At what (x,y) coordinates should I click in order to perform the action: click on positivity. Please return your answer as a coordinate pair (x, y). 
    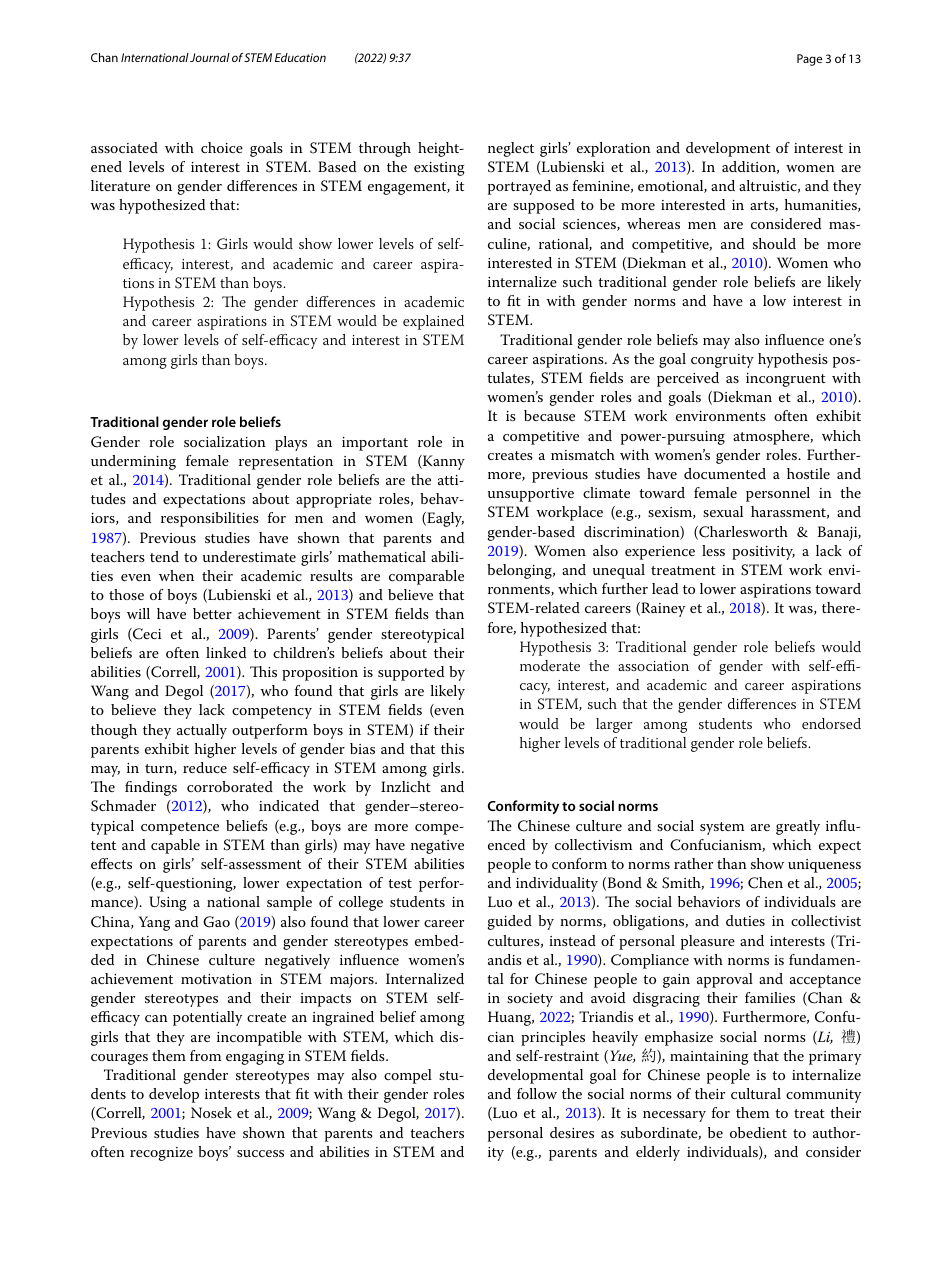
    Looking at the image, I should click on (763, 553).
